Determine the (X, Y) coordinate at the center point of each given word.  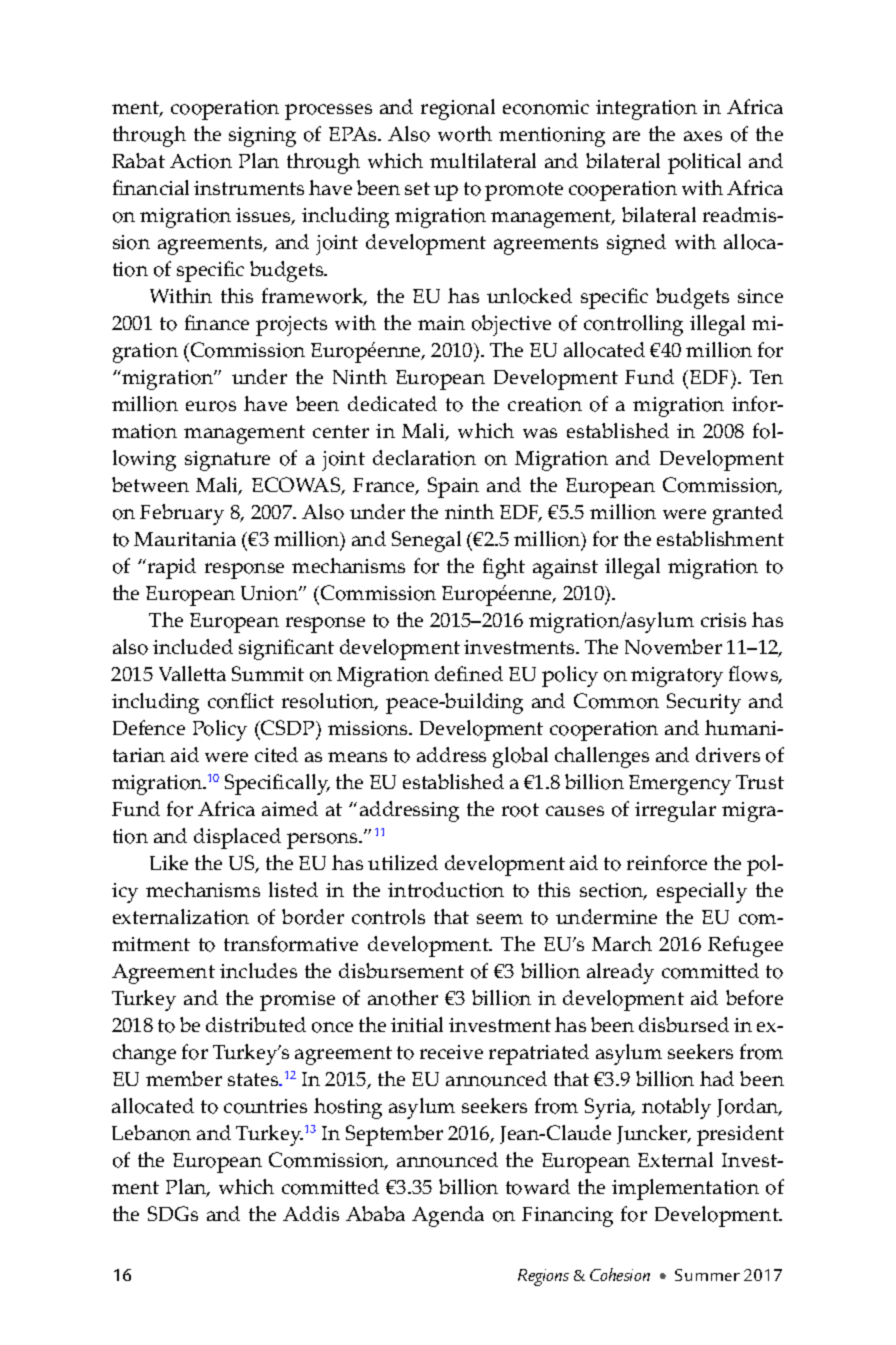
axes (703, 136)
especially (702, 892)
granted (748, 514)
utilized (403, 862)
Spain (453, 487)
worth (465, 134)
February (182, 514)
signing (262, 137)
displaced (237, 838)
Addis (311, 1213)
